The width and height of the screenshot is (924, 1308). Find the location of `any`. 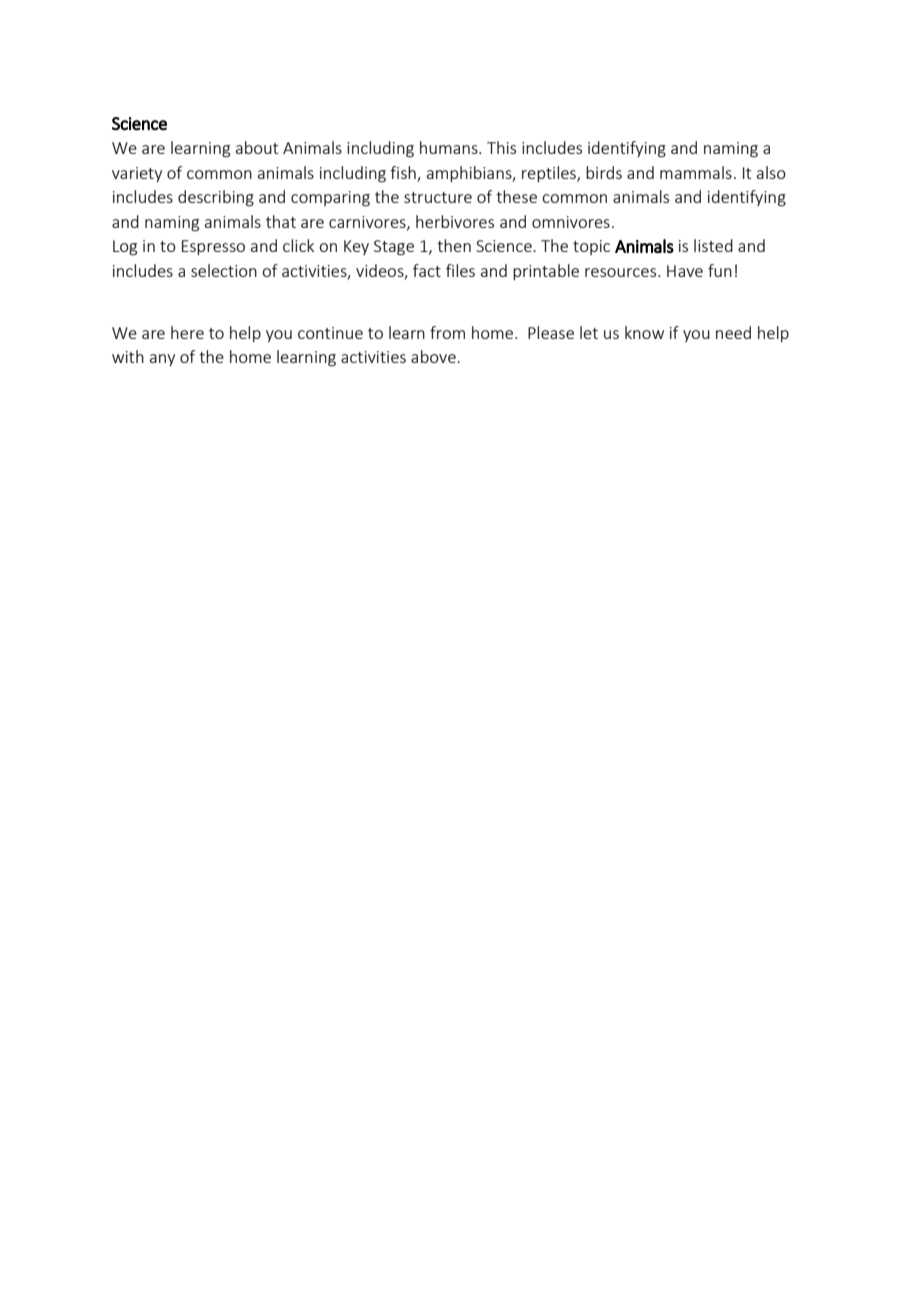

any is located at coordinates (162, 360).
